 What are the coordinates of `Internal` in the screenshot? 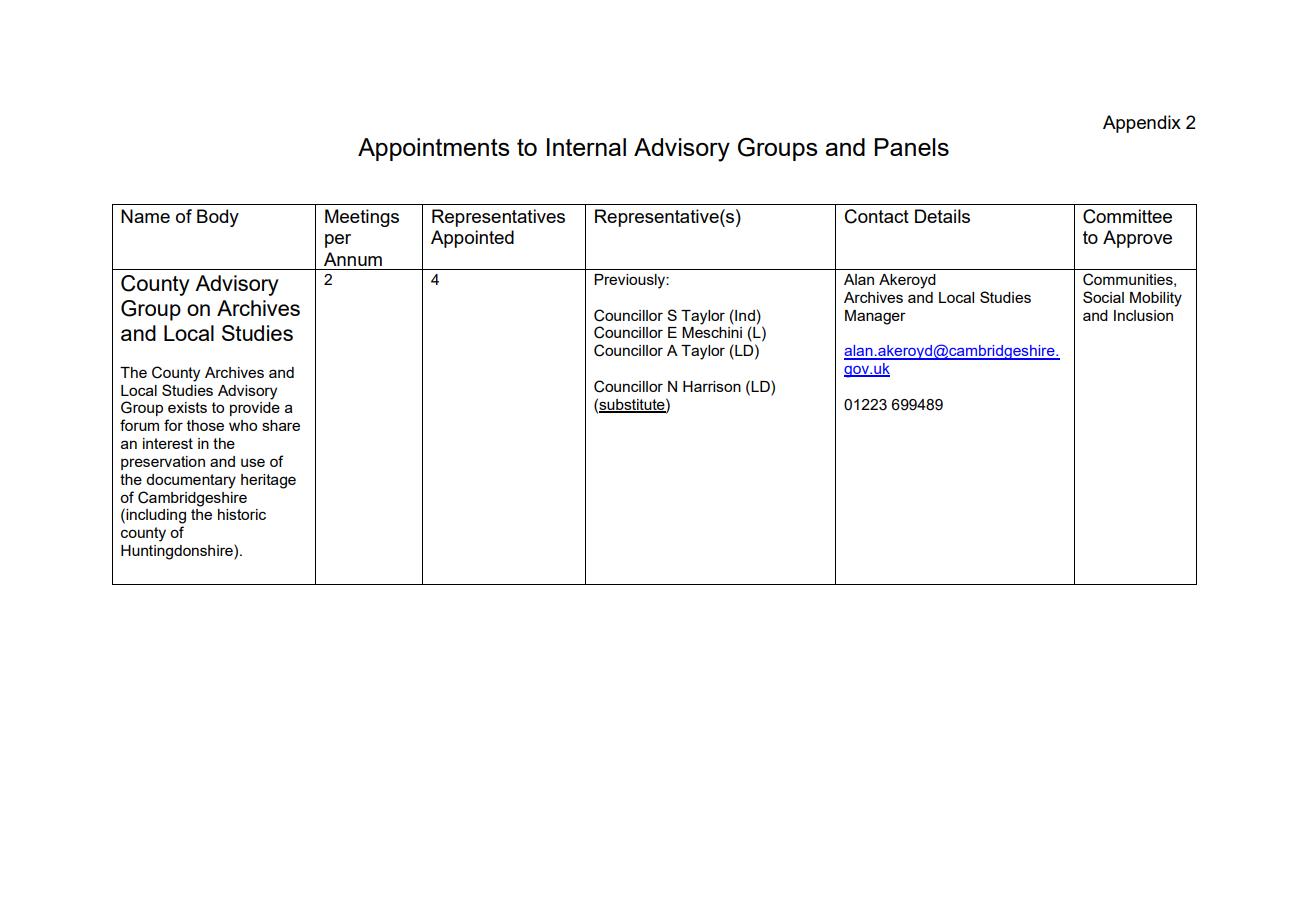 It's located at (586, 147).
